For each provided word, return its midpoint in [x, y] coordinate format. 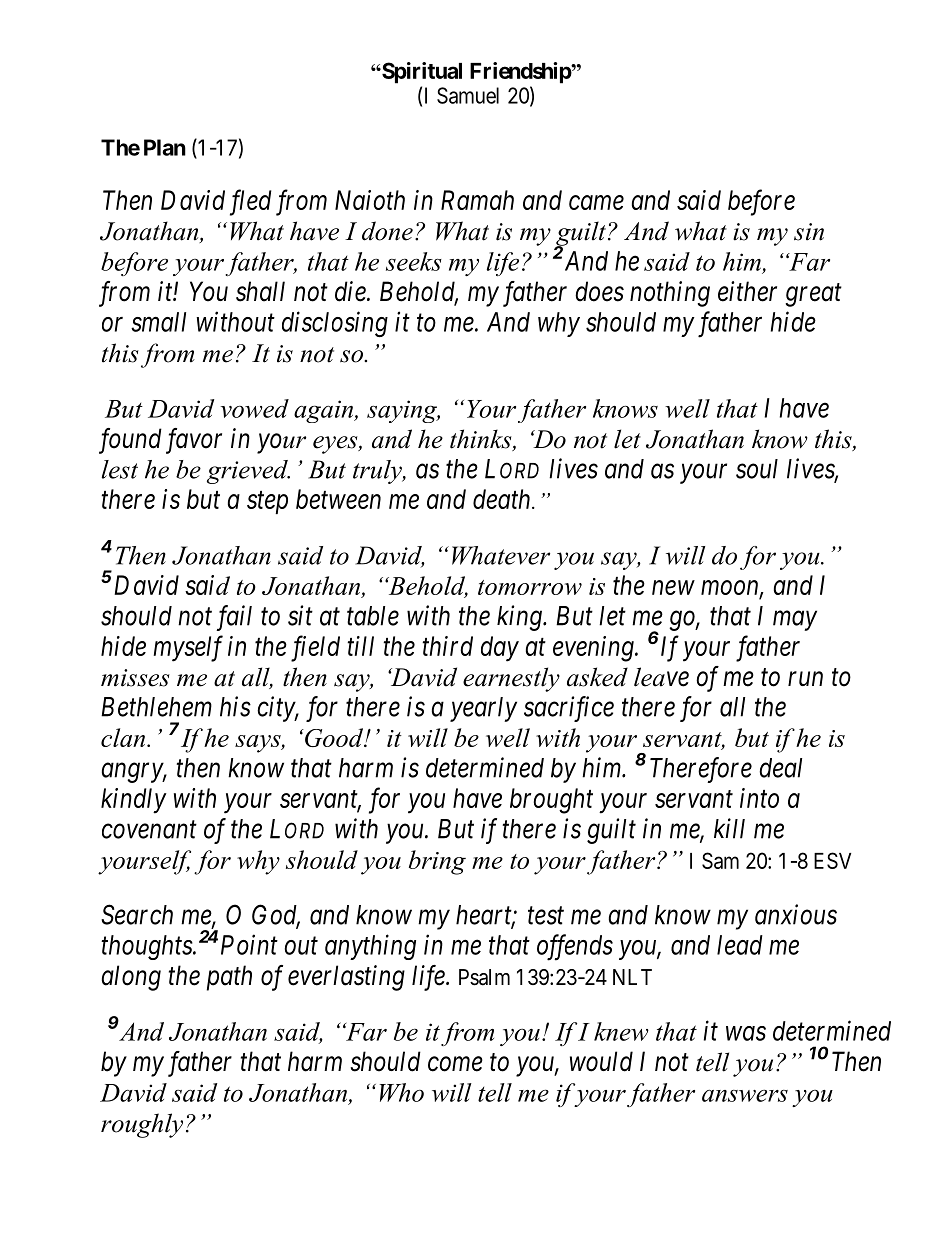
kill [729, 828]
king [520, 618]
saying [403, 411]
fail [234, 618]
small [158, 322]
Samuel [468, 95]
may [795, 621]
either [747, 291]
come [455, 1064]
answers [745, 1095]
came [596, 203]
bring [437, 862]
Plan [165, 147]
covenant [149, 830]
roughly [142, 1125]
